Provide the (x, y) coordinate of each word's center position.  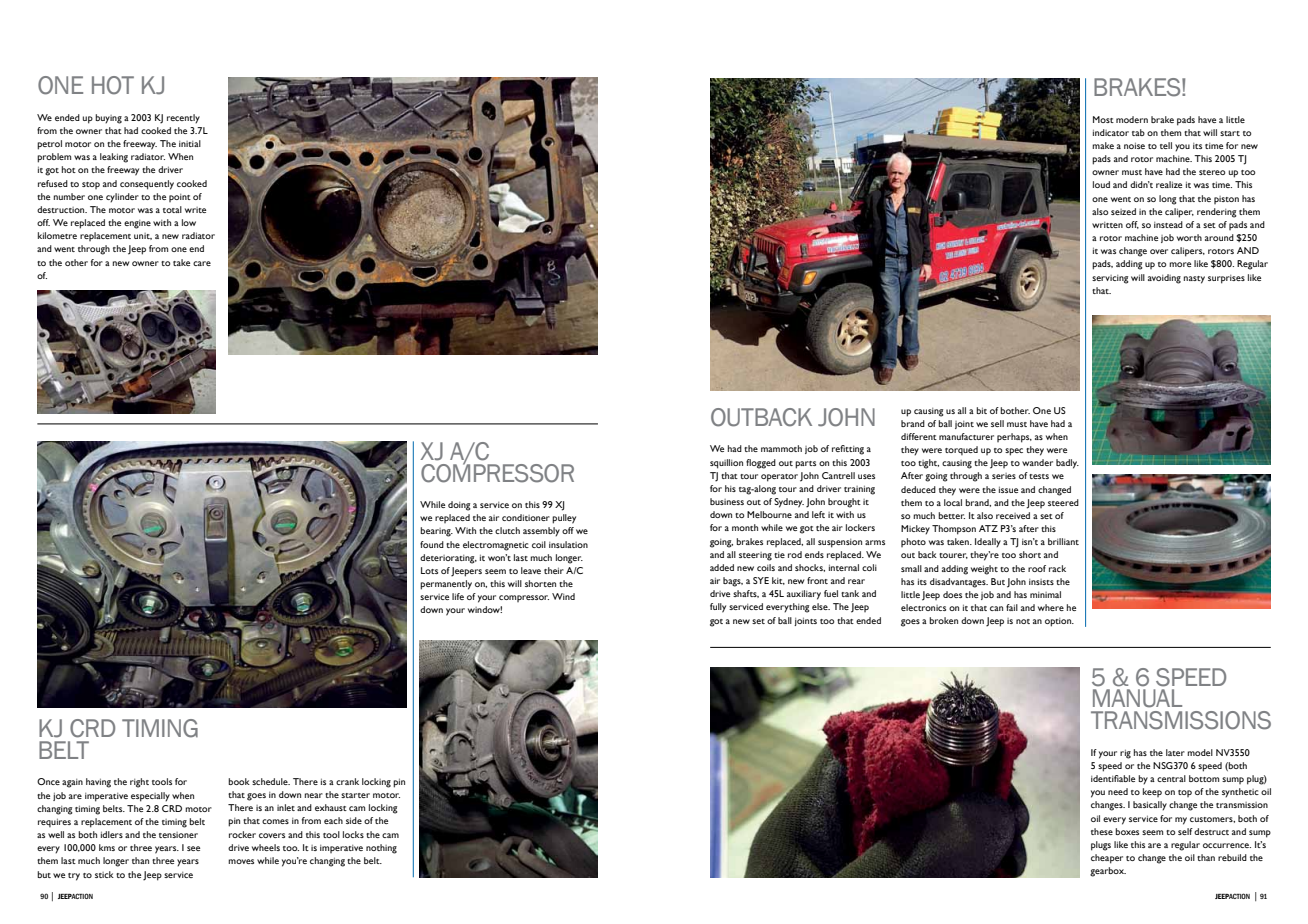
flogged (761, 464)
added (722, 567)
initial (190, 143)
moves (241, 861)
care (202, 263)
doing (459, 506)
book (239, 781)
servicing (1110, 279)
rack (1057, 568)
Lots (429, 570)
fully (718, 608)
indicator (1111, 132)
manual (1137, 698)
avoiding (1164, 279)
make (1103, 145)
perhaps (1014, 438)
